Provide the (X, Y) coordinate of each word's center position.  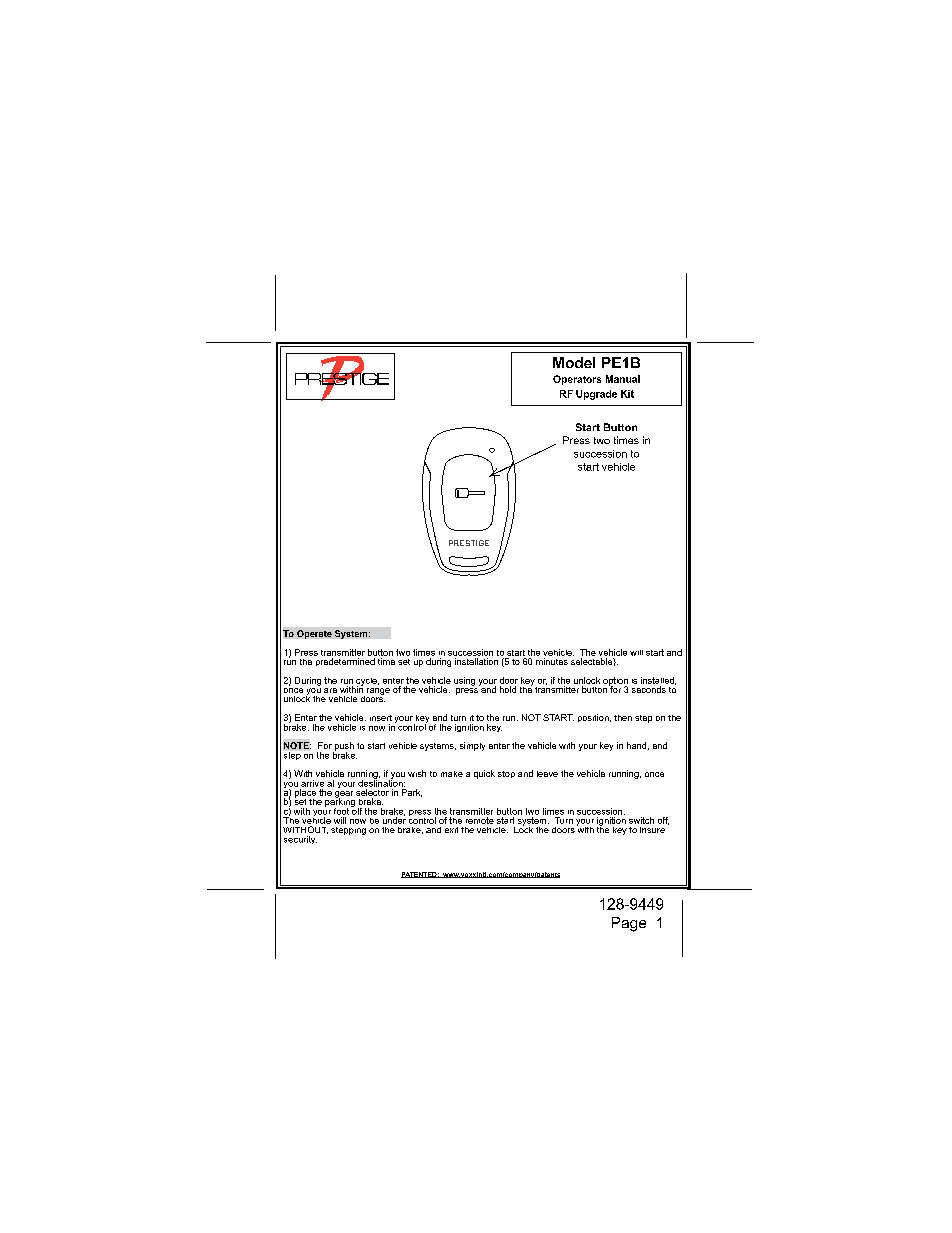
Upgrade (596, 395)
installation (476, 661)
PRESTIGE (469, 543)
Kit (627, 394)
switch (641, 820)
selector (372, 792)
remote (480, 820)
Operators (577, 380)
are (330, 690)
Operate (314, 634)
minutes (552, 661)
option (615, 682)
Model (574, 362)
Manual (623, 379)
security (300, 840)
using (464, 681)
